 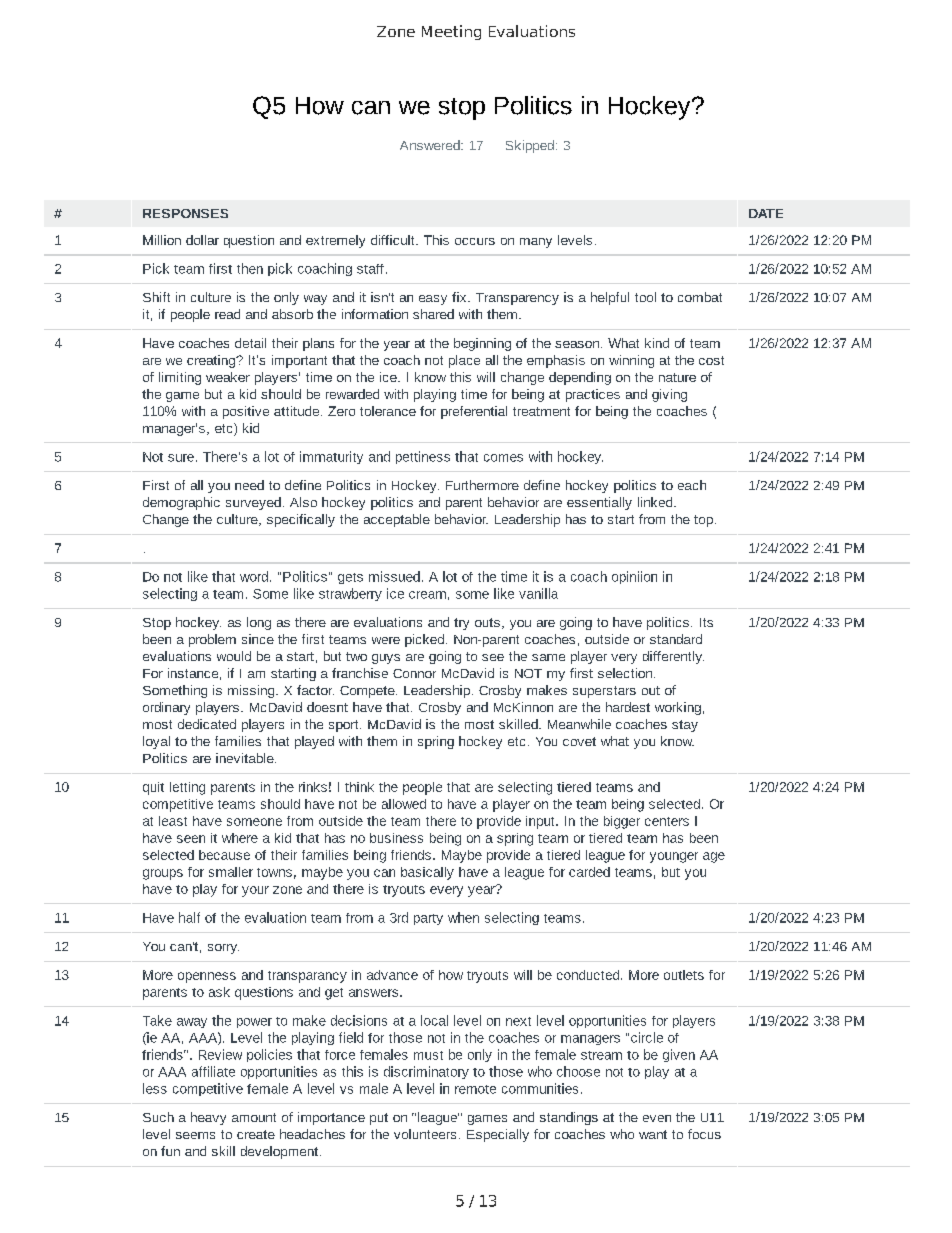 I want to click on positive, so click(x=246, y=412).
